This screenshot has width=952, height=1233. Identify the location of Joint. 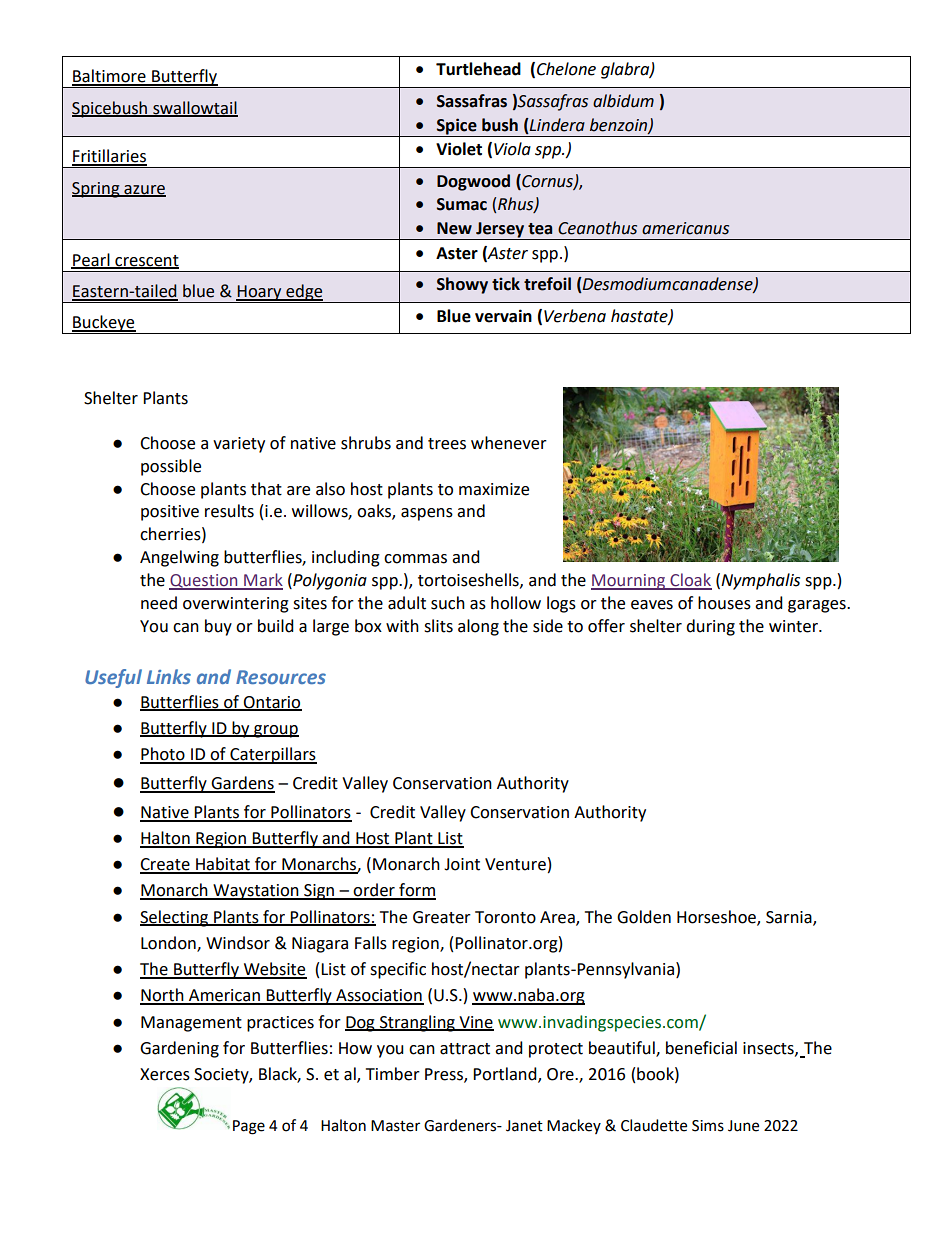
(462, 864).
